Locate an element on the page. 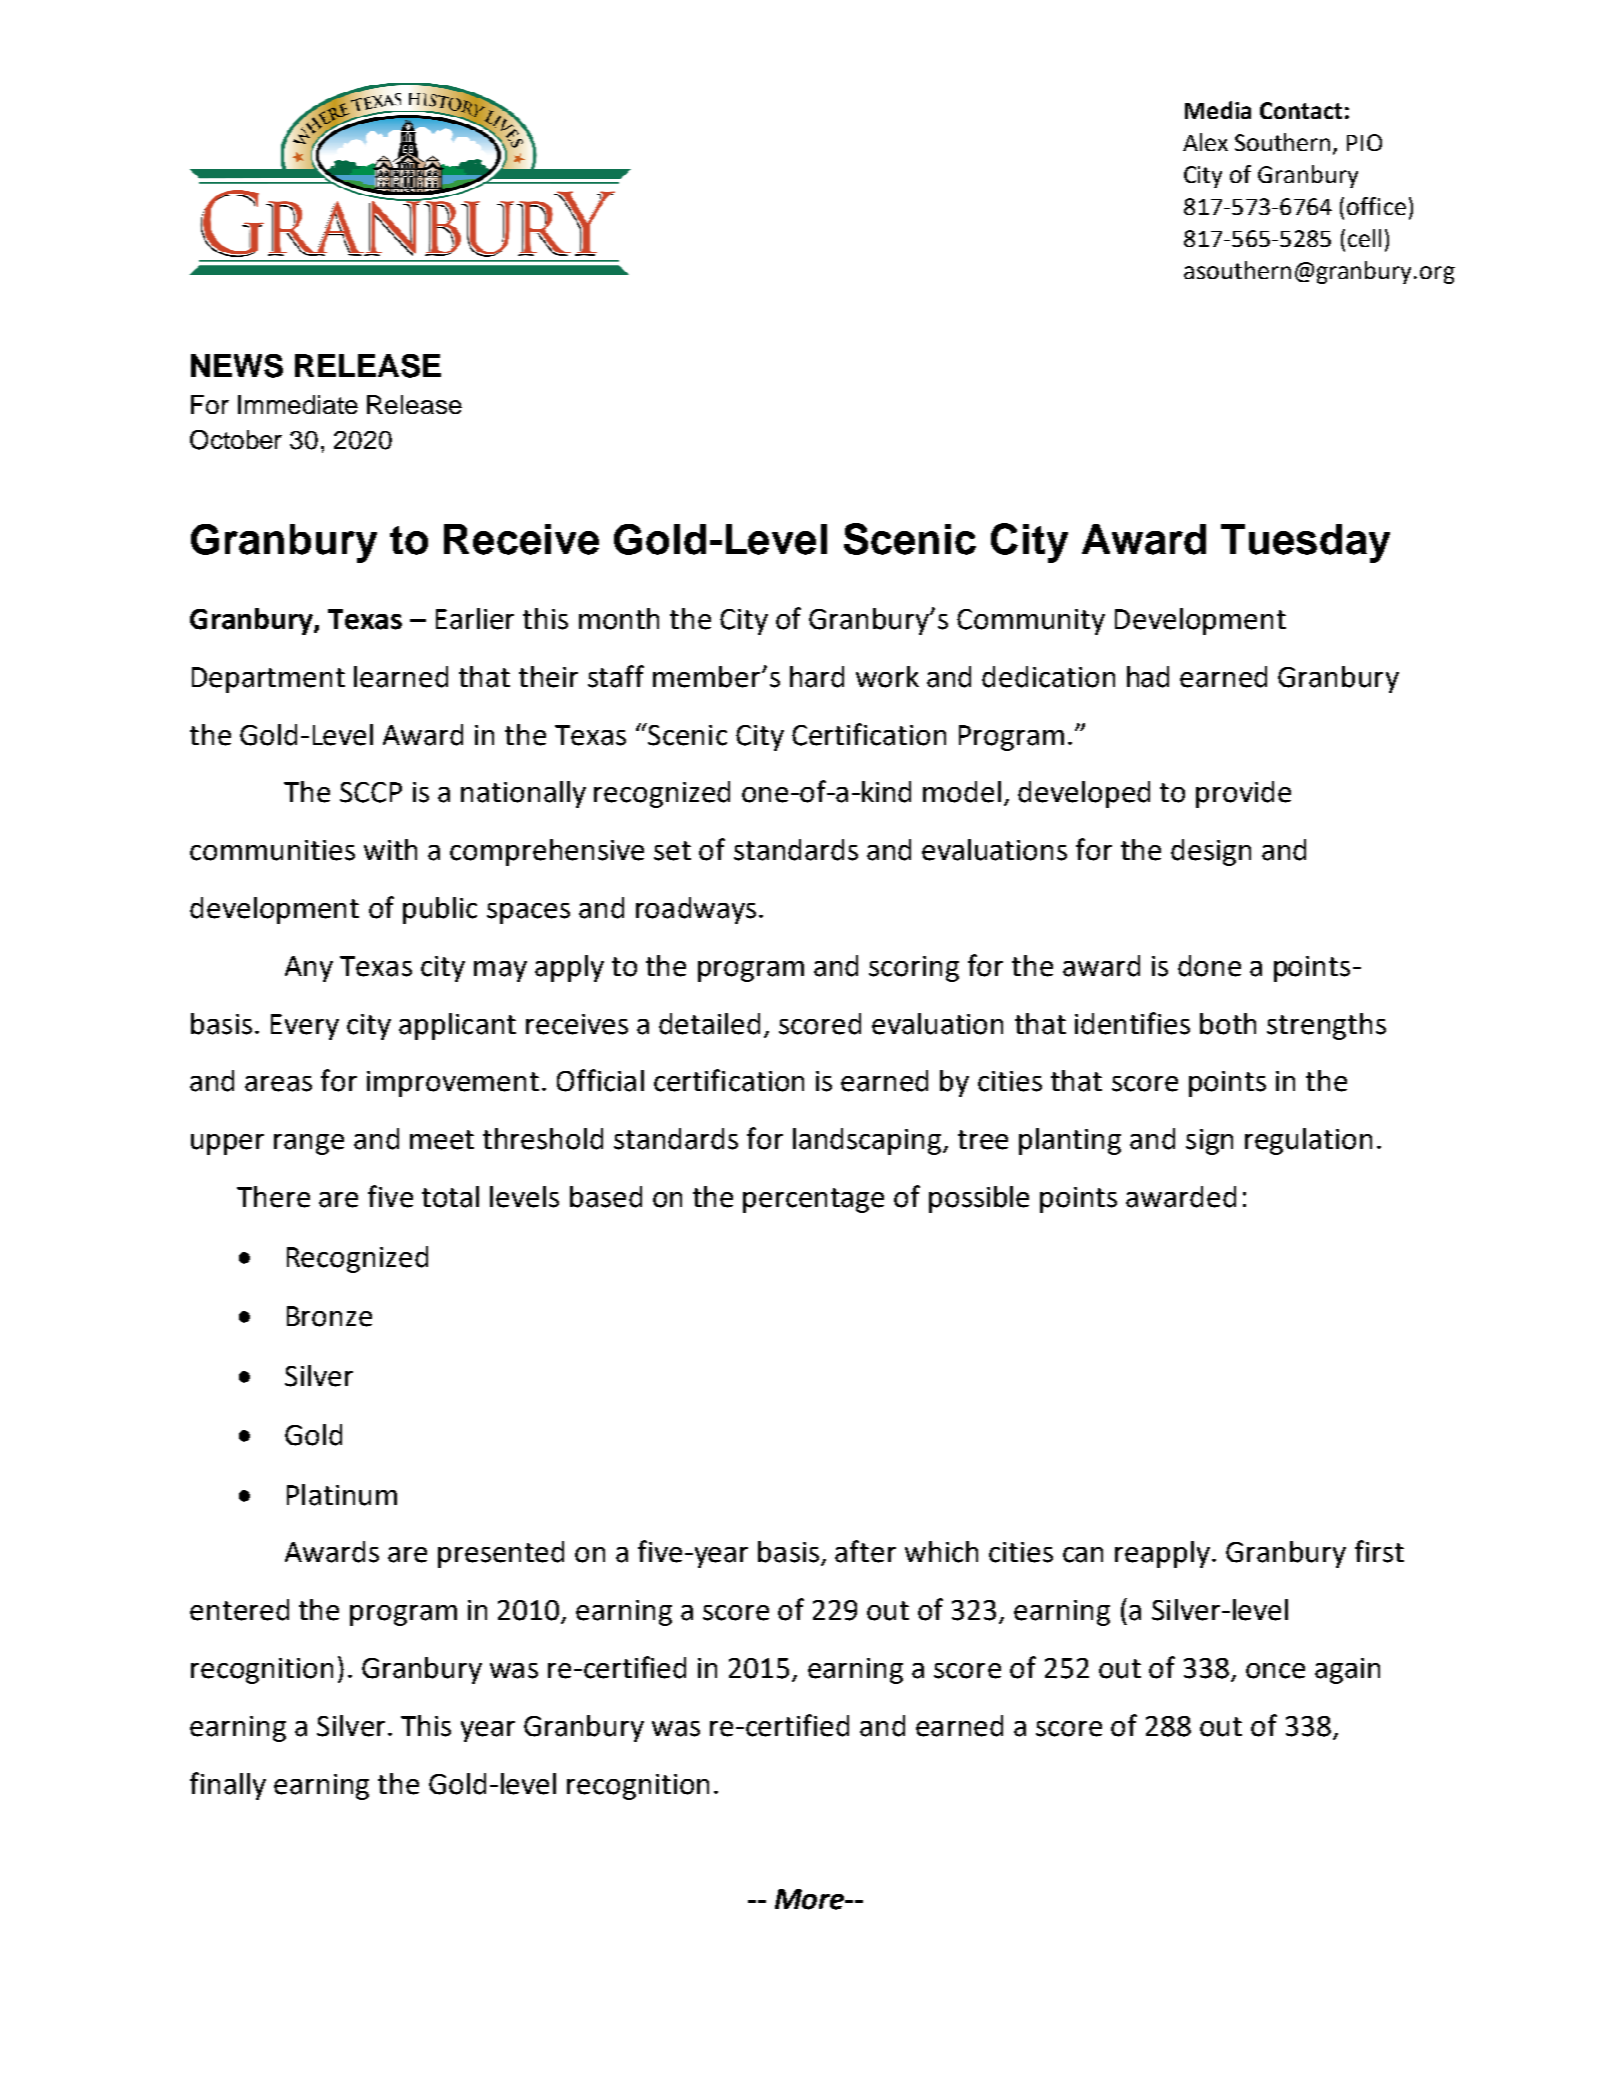 This image has height=2083, width=1610. total is located at coordinates (450, 1197).
